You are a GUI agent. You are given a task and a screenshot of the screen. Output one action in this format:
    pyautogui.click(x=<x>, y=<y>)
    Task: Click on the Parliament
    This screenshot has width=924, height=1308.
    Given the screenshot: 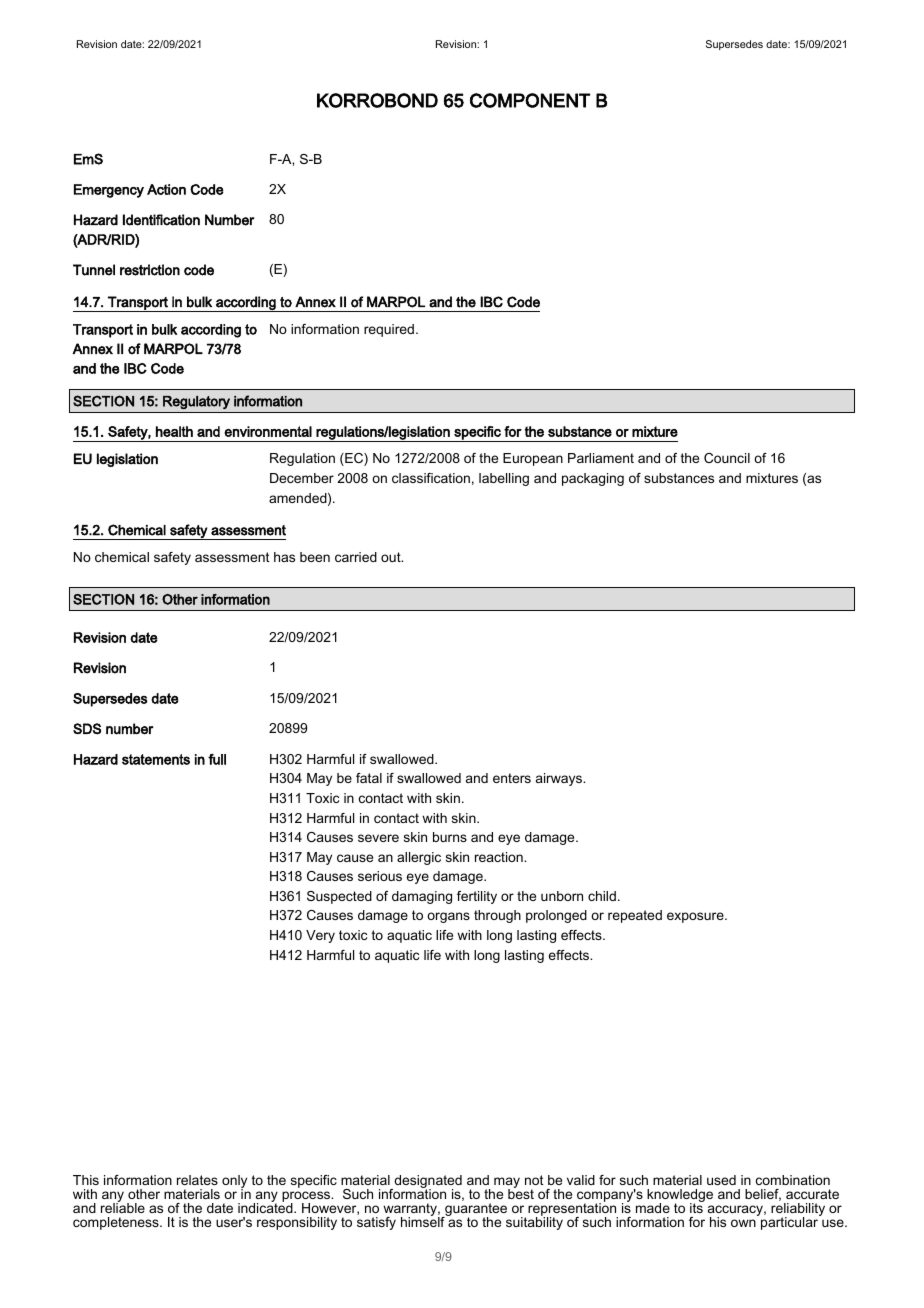 What is the action you would take?
    pyautogui.click(x=601, y=458)
